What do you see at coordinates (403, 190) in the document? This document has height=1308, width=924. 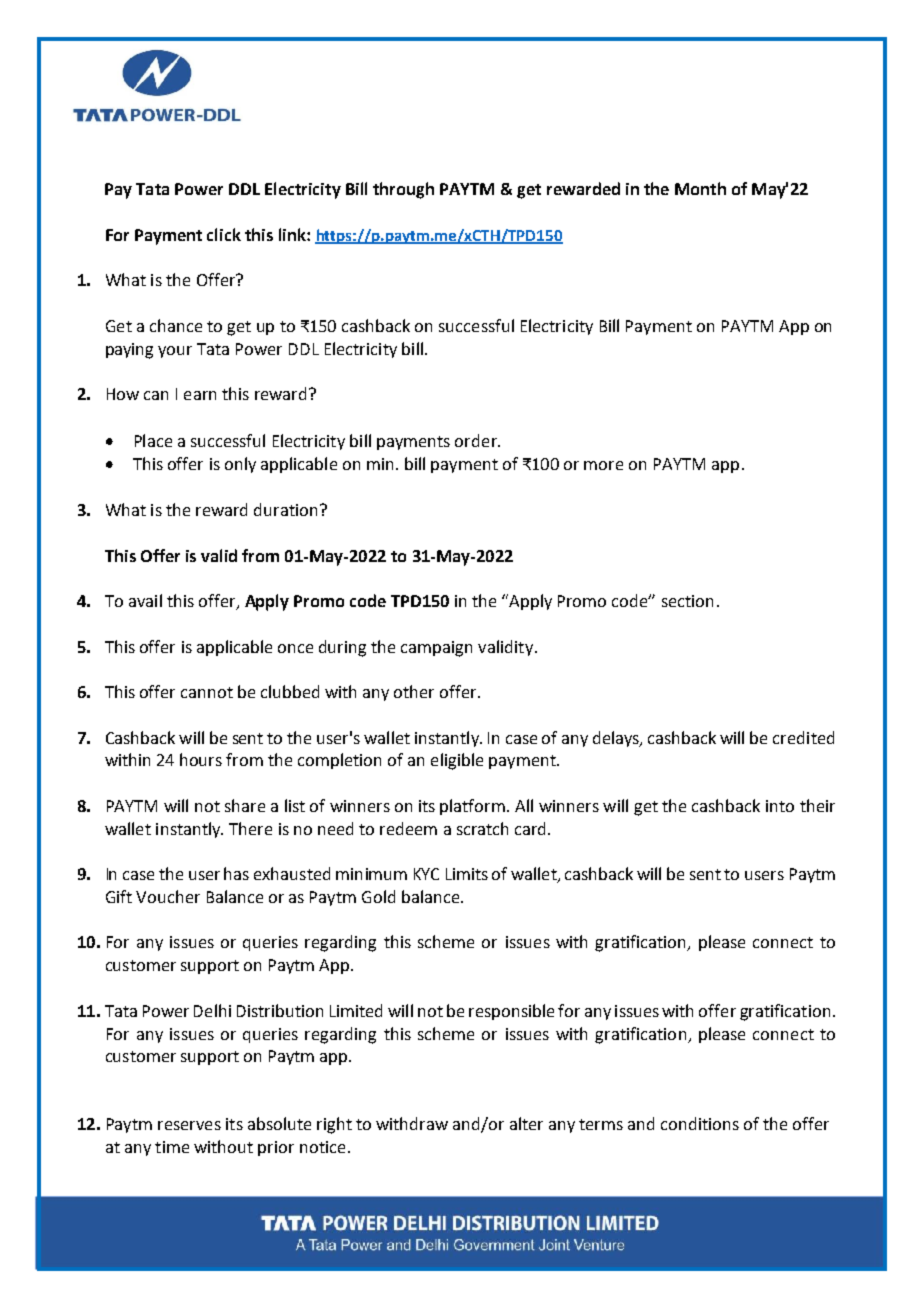 I see `through` at bounding box center [403, 190].
